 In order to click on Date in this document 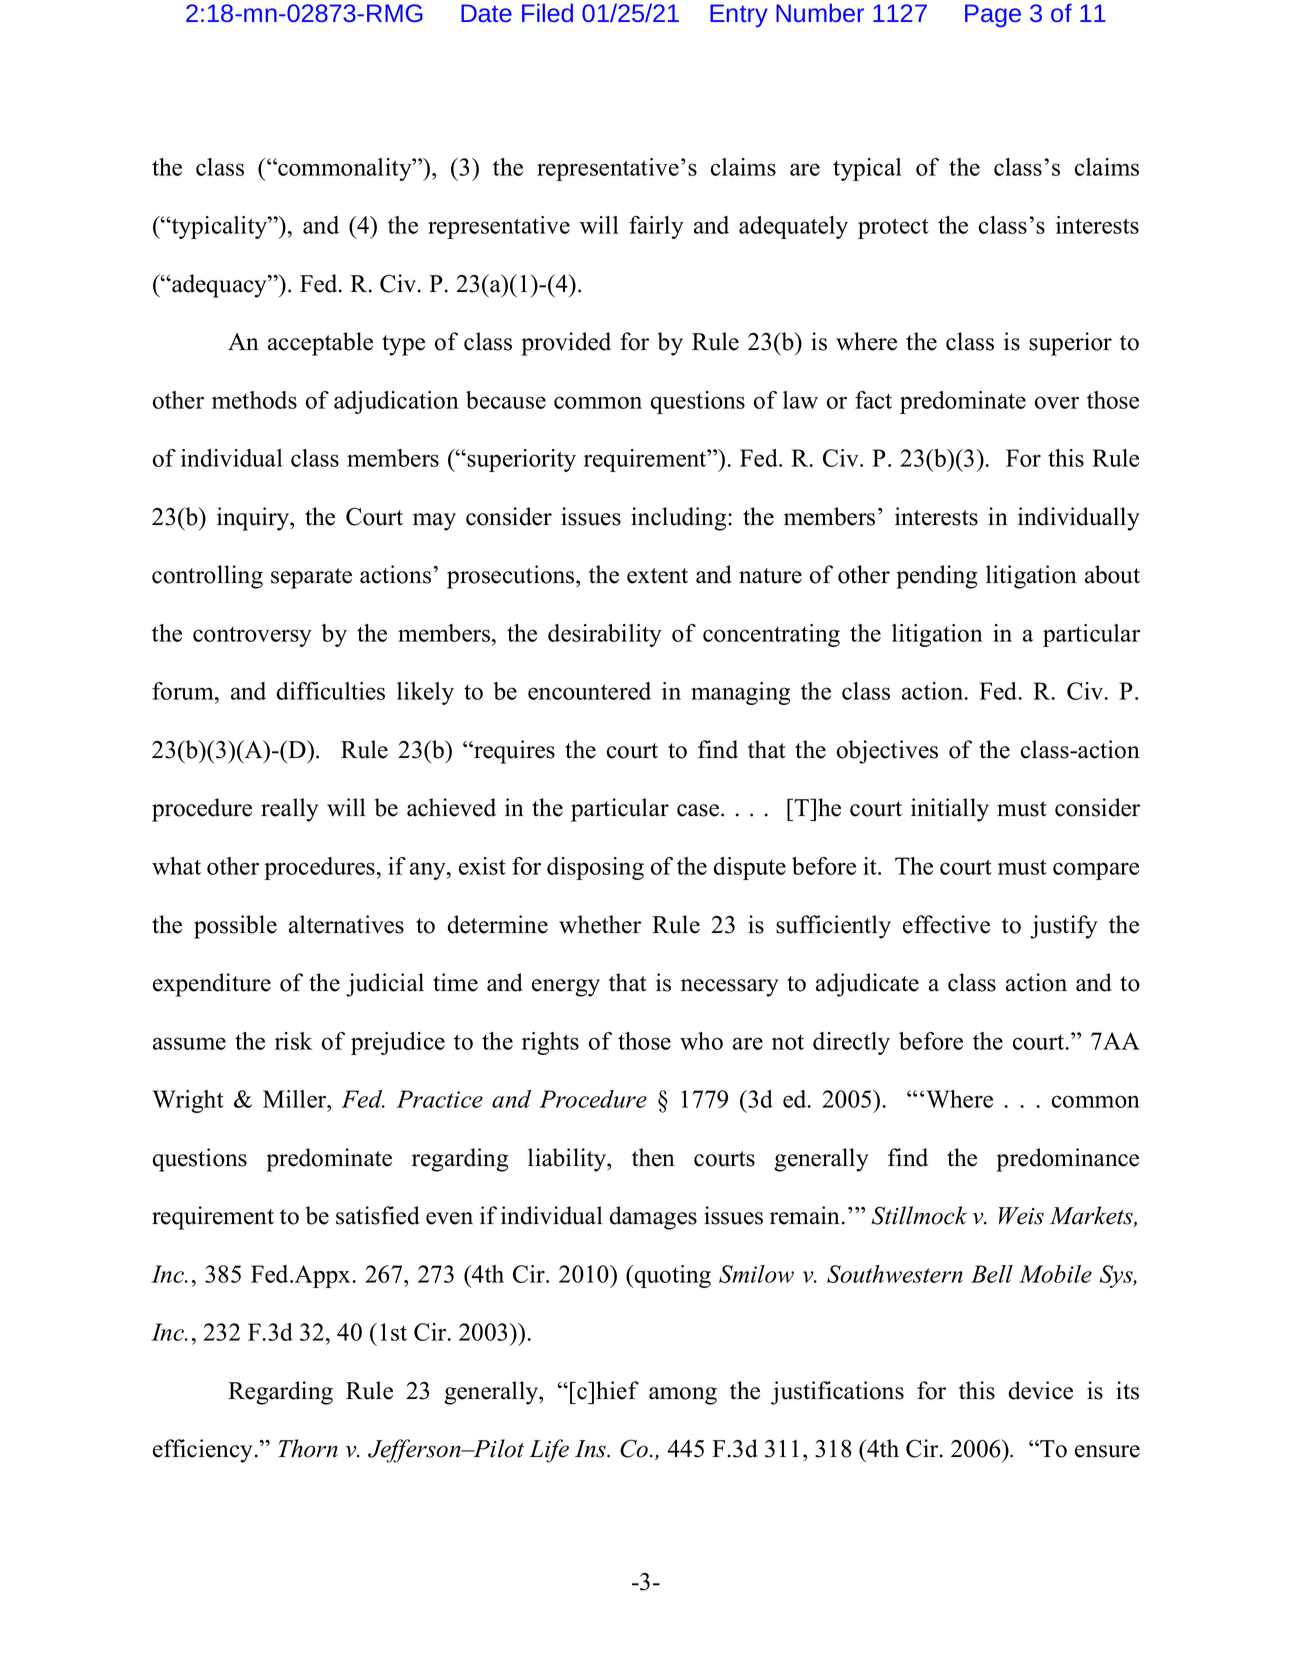, I will do `click(486, 13)`.
